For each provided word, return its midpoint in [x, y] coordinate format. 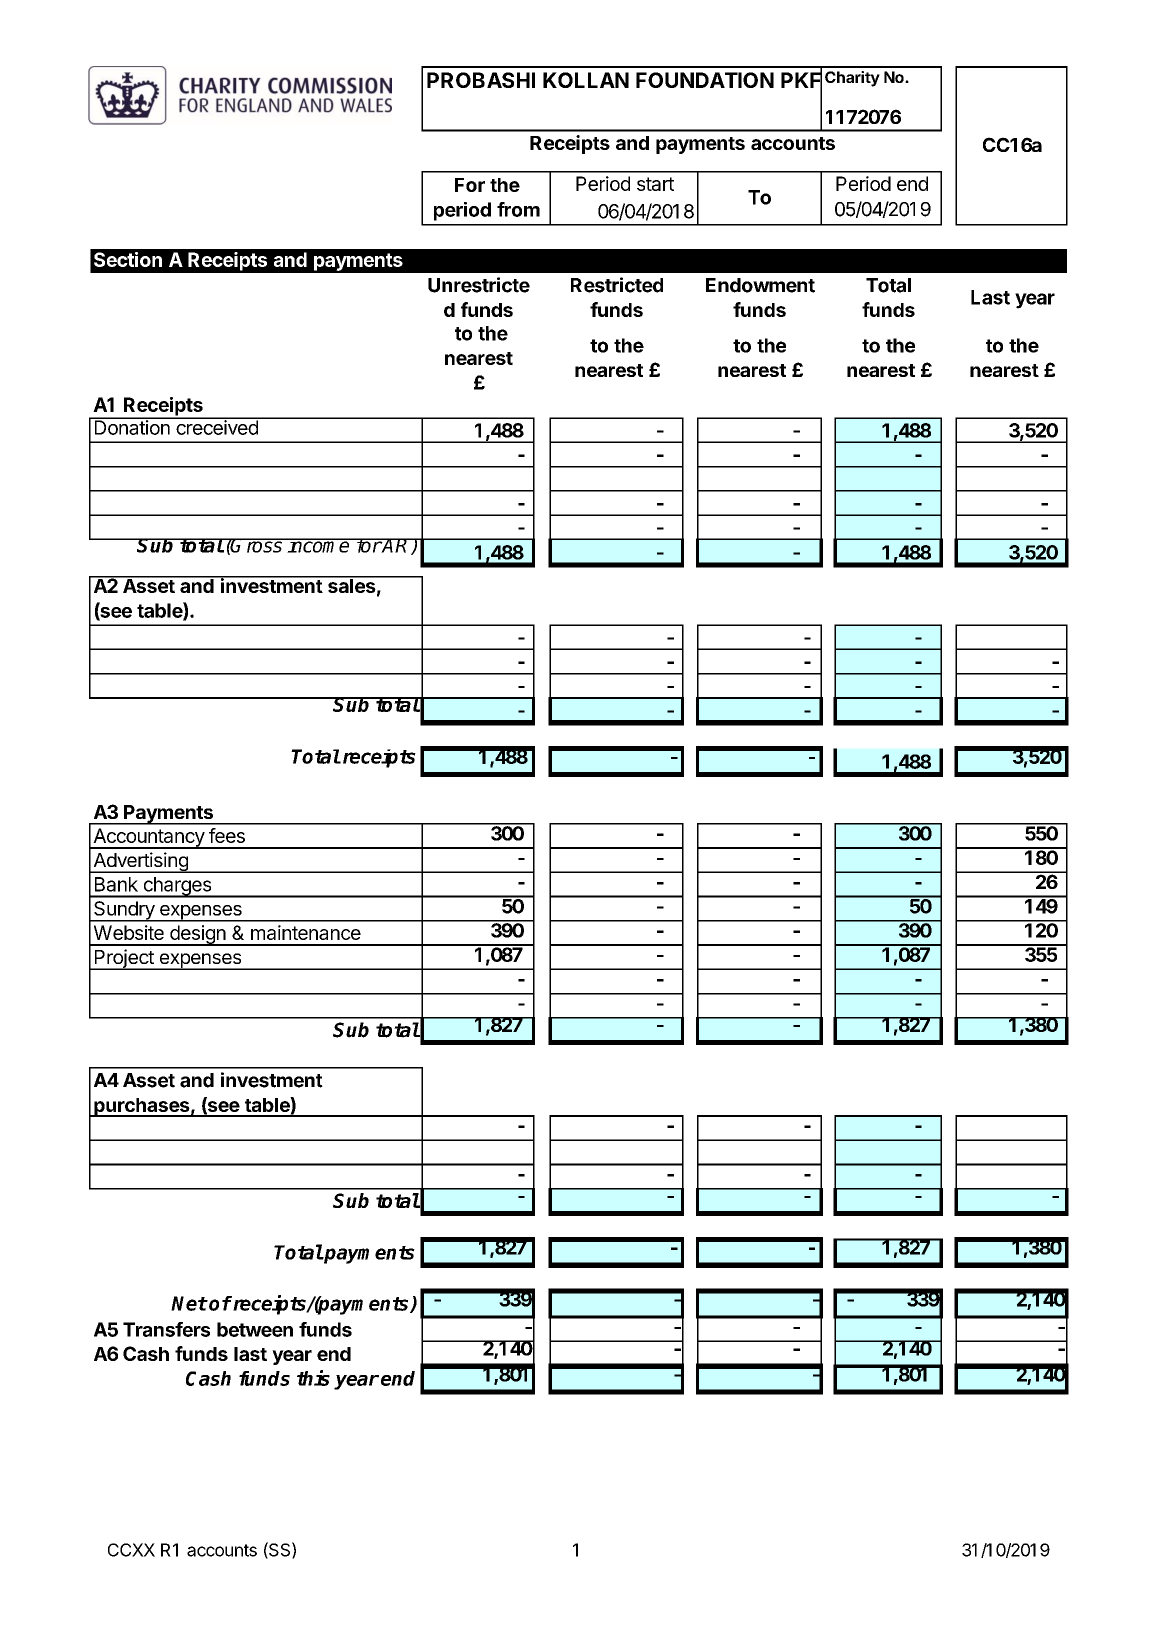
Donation [132, 426]
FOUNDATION [705, 80]
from [518, 209]
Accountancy [148, 838]
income [319, 545]
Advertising [140, 862]
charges [177, 887]
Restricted [617, 285]
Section [128, 259]
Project [124, 959]
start [655, 184]
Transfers [166, 1329]
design [198, 935]
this [313, 1378]
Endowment [760, 285]
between [255, 1329]
